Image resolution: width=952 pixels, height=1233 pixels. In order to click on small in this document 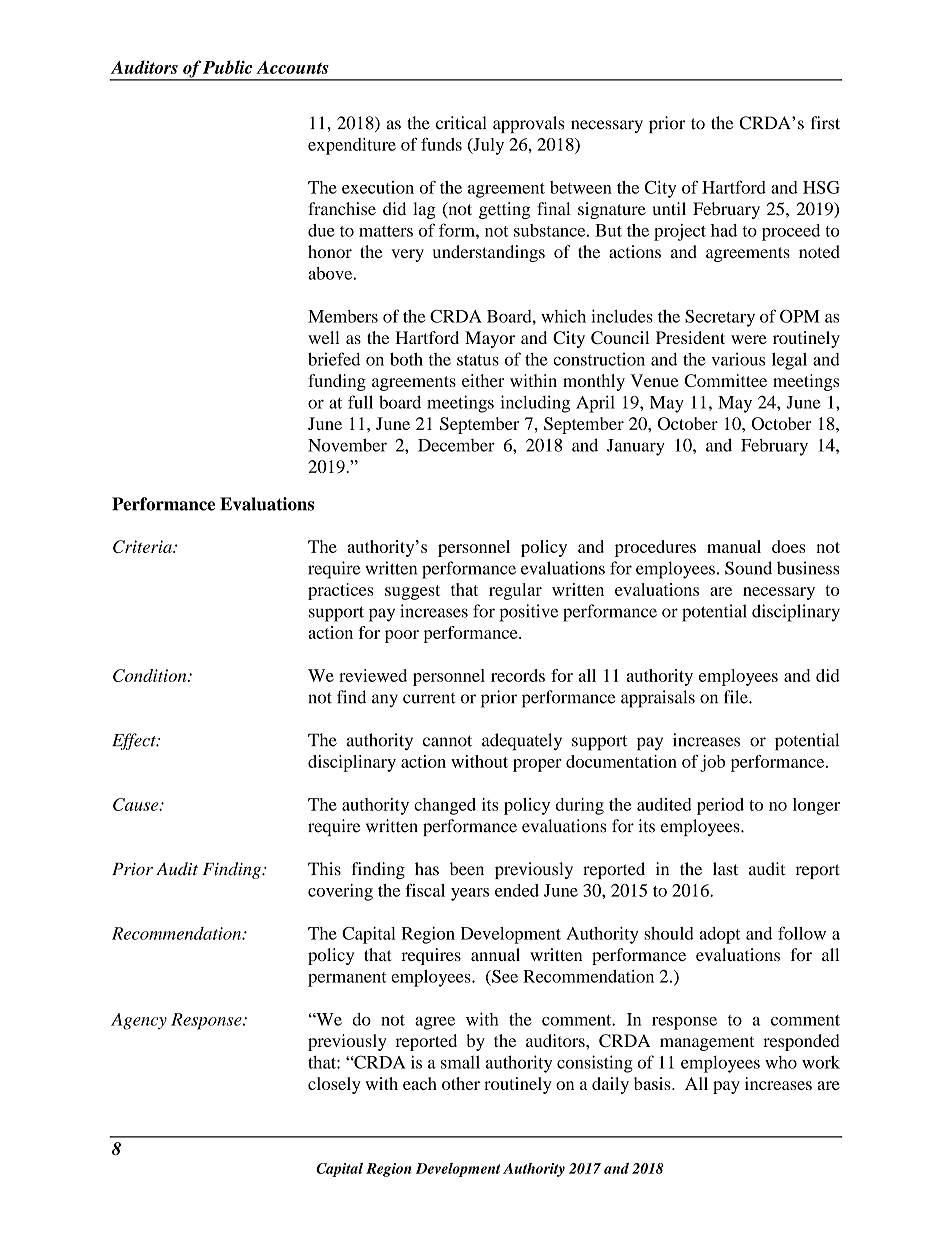, I will do `click(460, 1062)`.
